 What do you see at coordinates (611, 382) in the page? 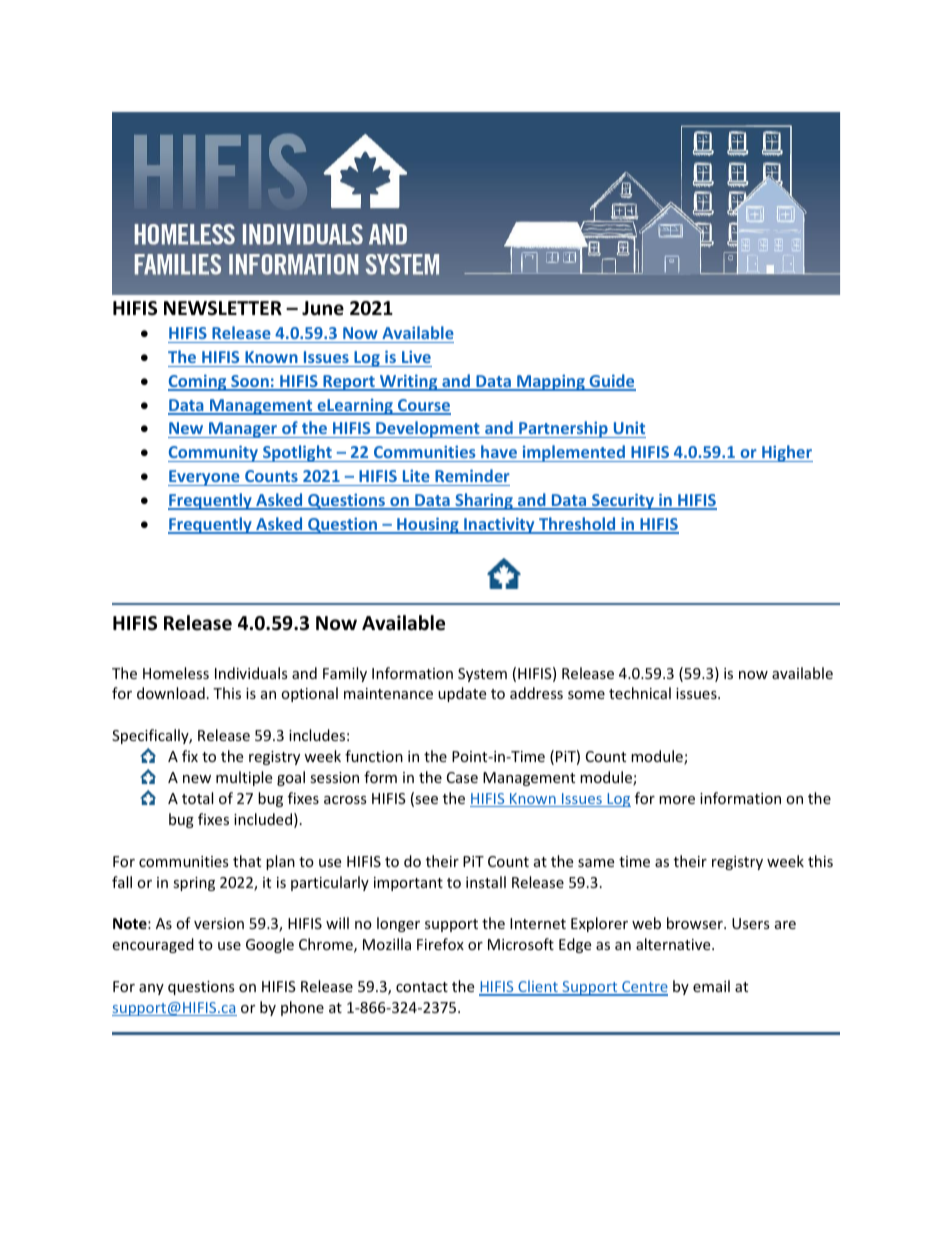
I see `Guide` at bounding box center [611, 382].
